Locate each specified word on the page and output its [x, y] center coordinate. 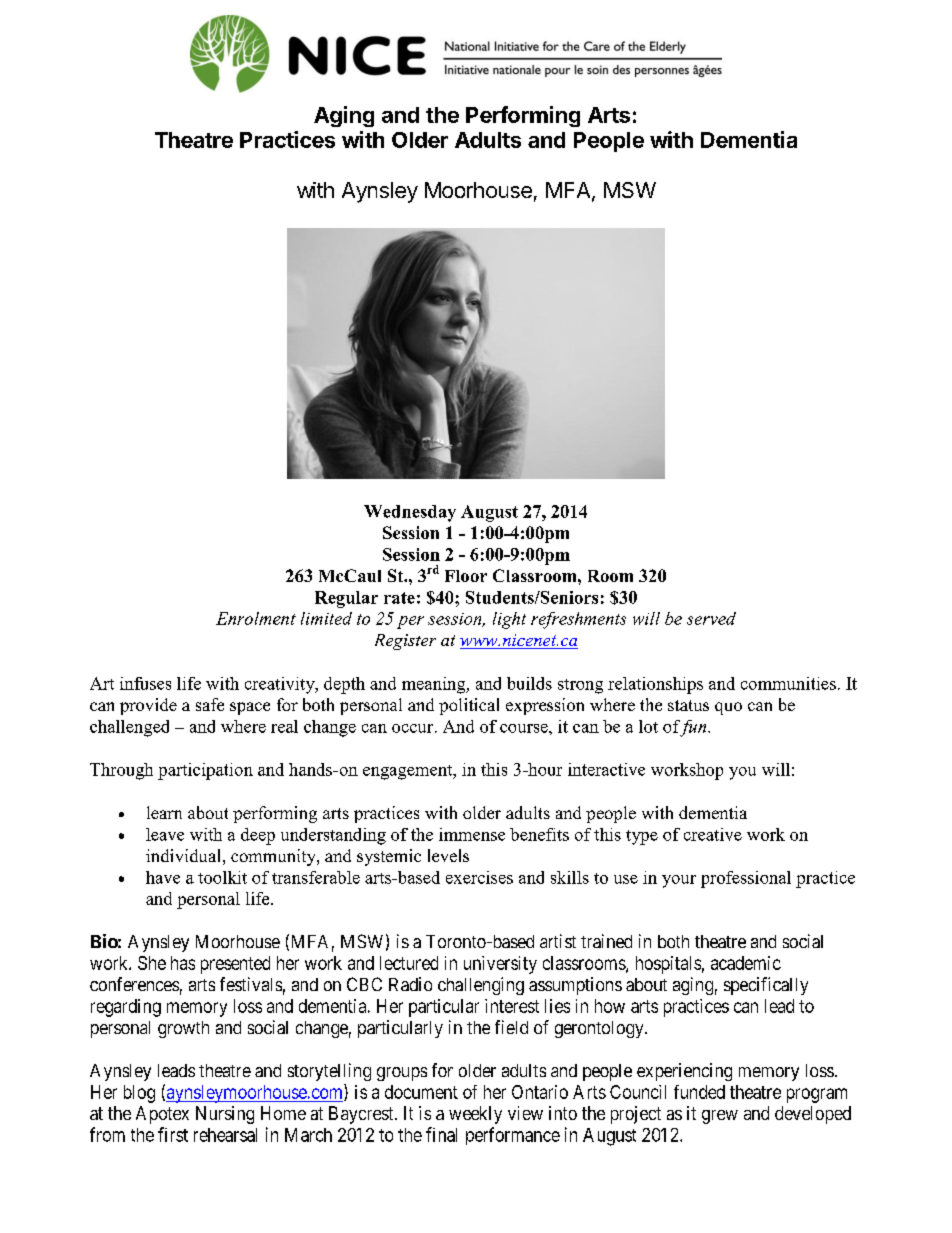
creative [713, 834]
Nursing [225, 1115]
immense [472, 834]
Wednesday [410, 513]
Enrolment [256, 618]
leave [165, 834]
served [711, 618]
